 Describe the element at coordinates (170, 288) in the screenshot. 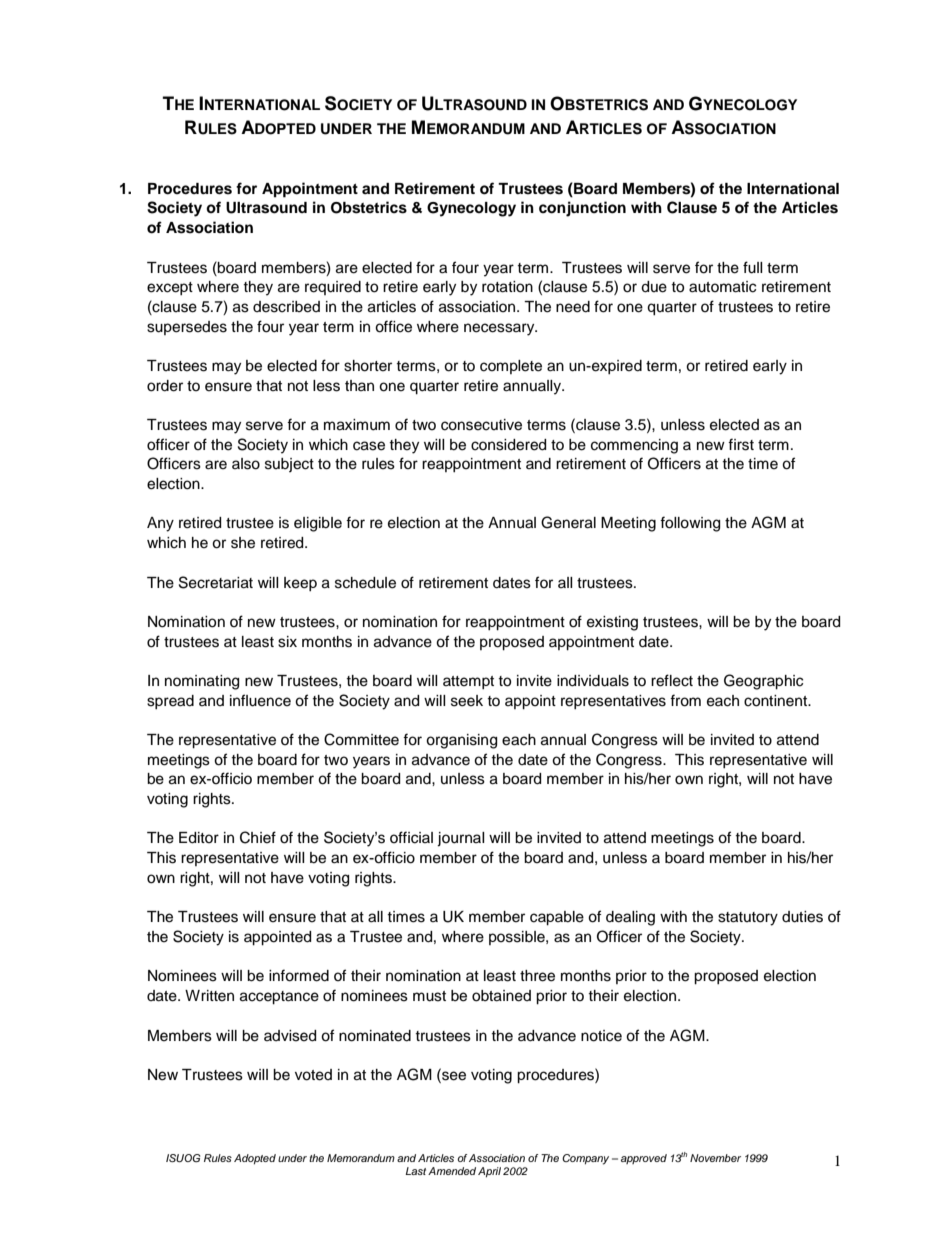

I see `except` at that location.
